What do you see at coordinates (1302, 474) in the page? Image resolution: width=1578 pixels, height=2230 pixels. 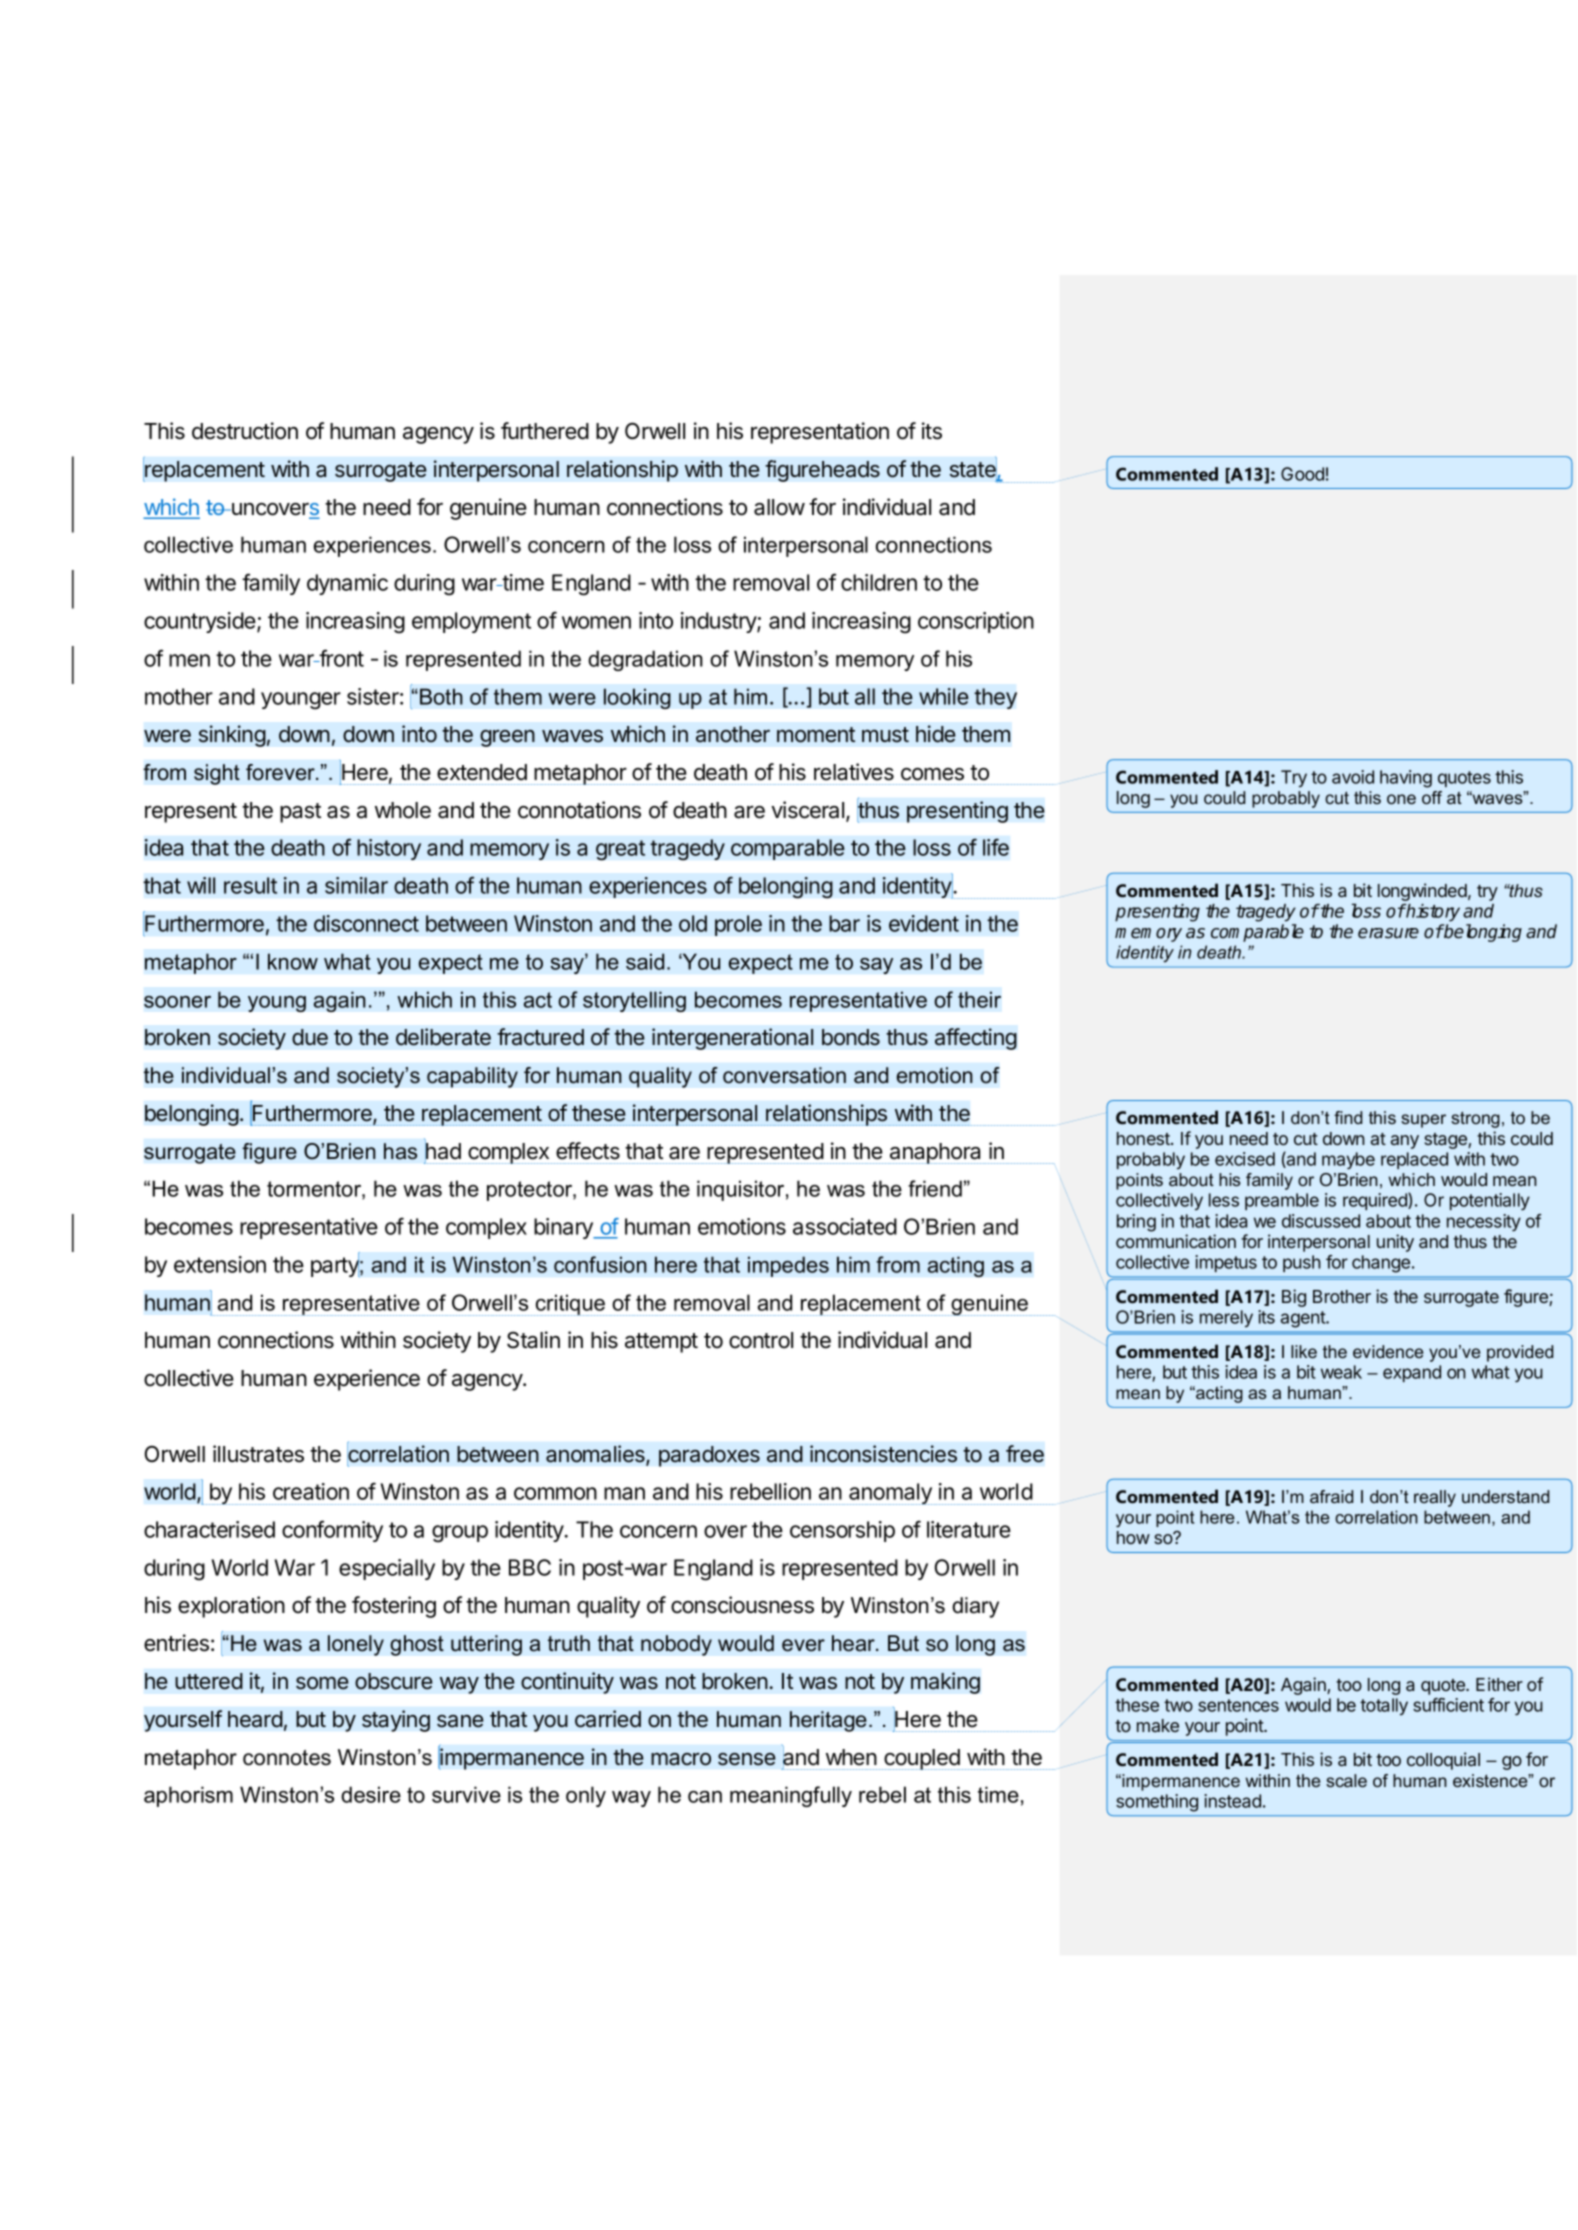 I see `Good` at bounding box center [1302, 474].
